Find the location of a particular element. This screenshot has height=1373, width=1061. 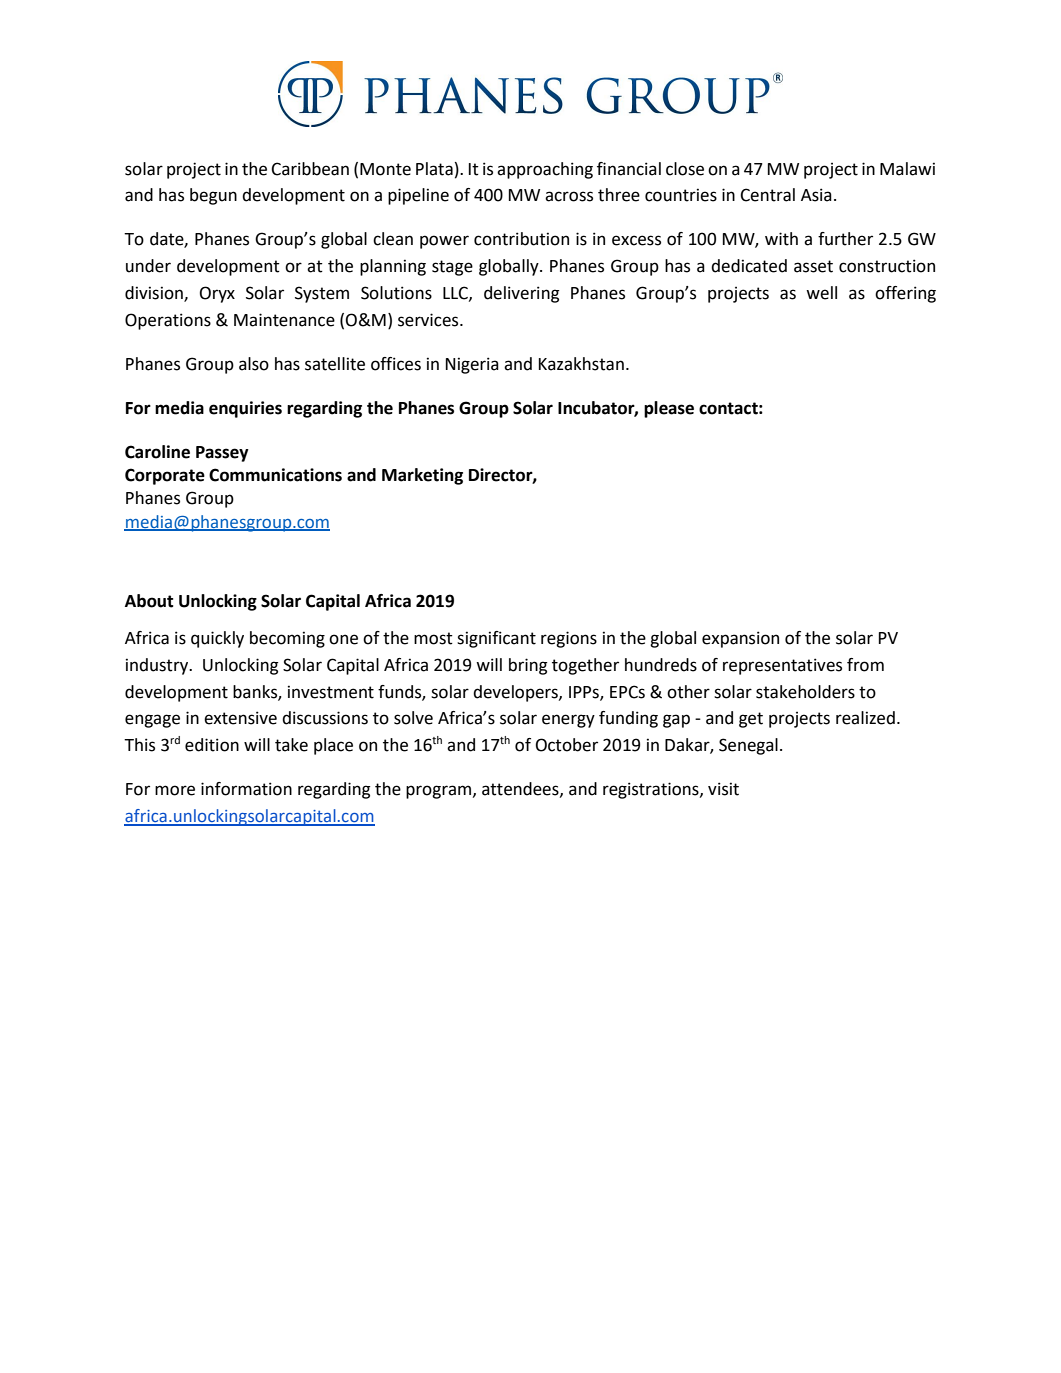

well is located at coordinates (821, 293).
